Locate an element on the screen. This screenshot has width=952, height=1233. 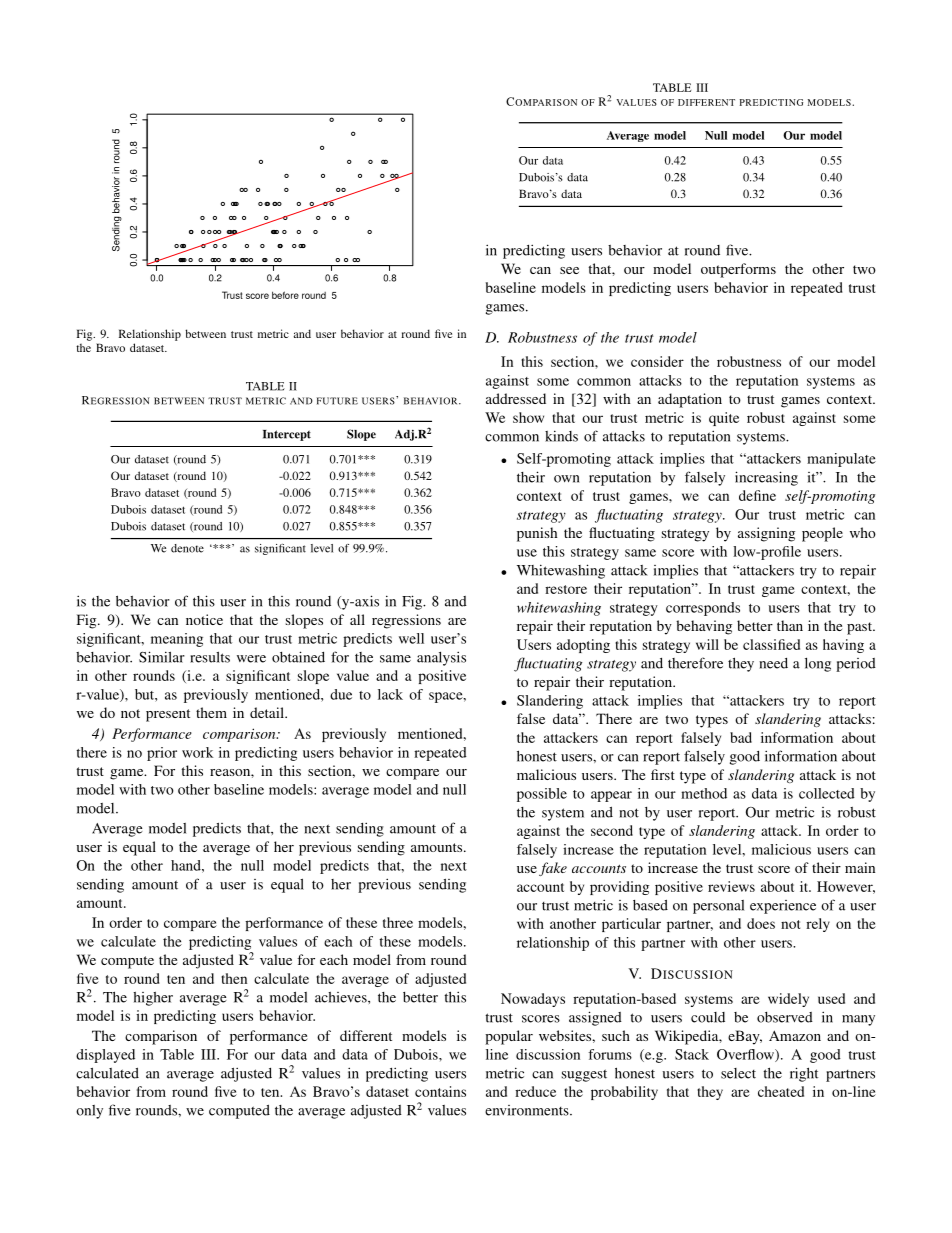
punish is located at coordinates (537, 534).
